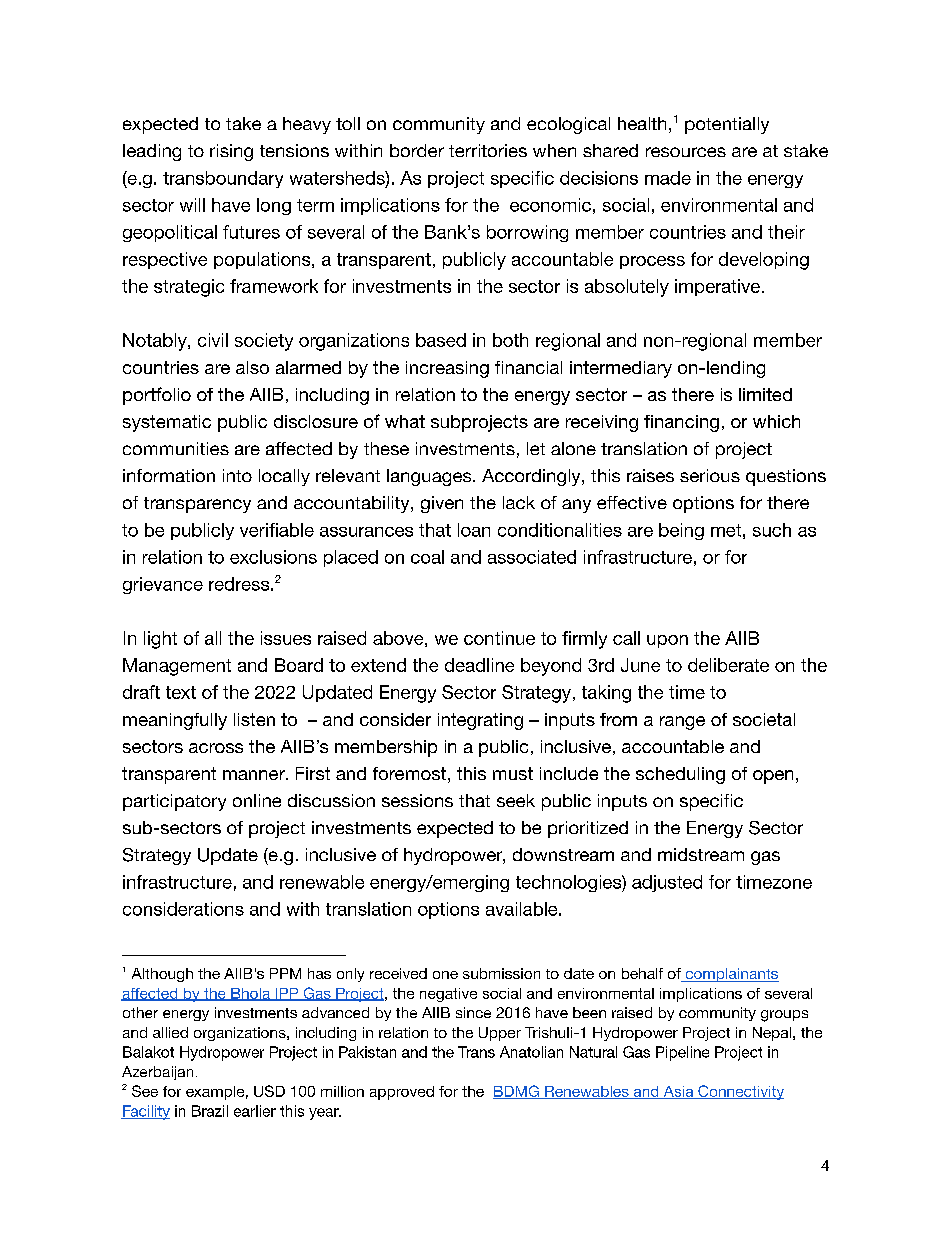 The height and width of the image is (1233, 952). I want to click on resources, so click(686, 152).
